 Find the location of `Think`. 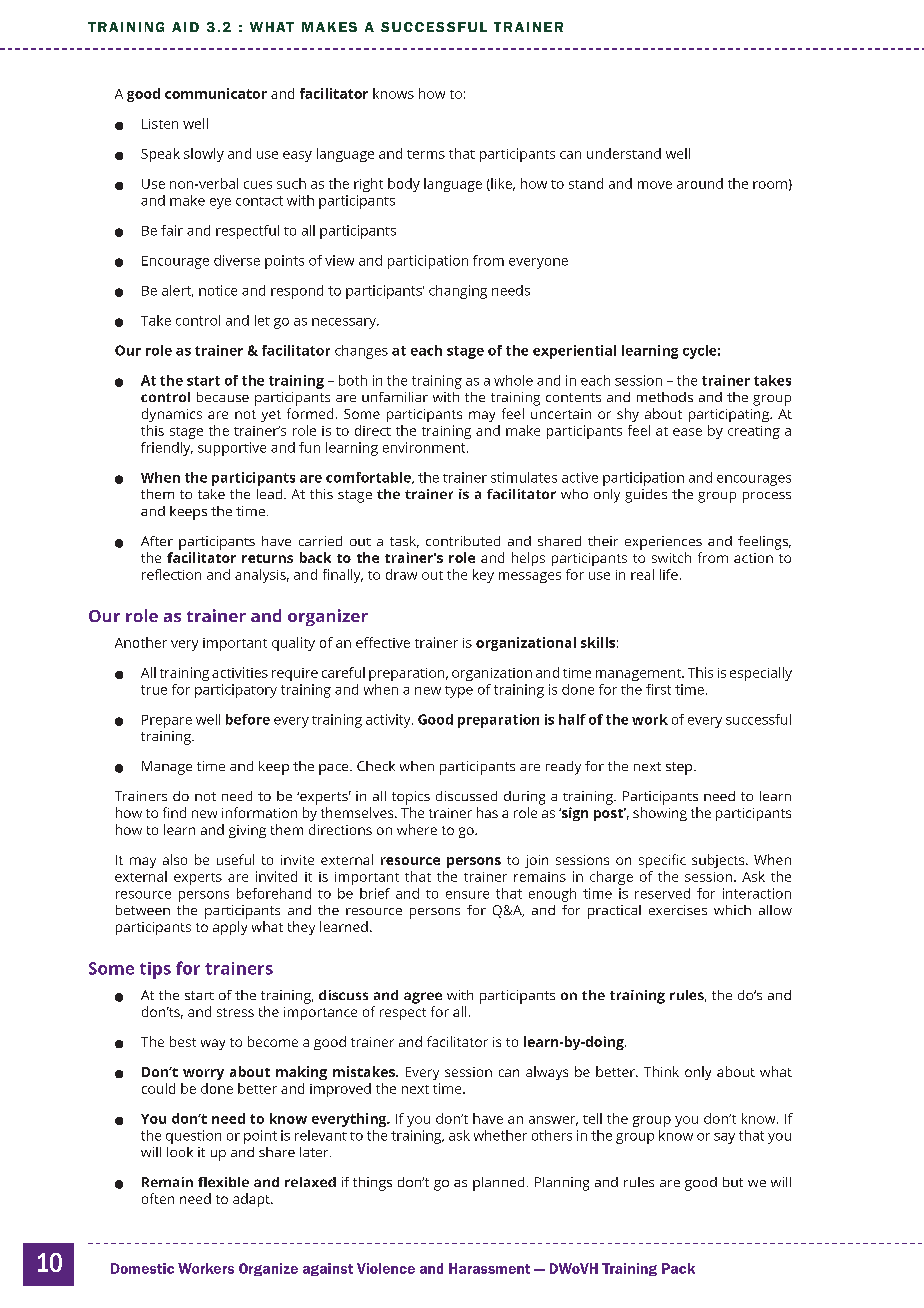

Think is located at coordinates (661, 1071).
